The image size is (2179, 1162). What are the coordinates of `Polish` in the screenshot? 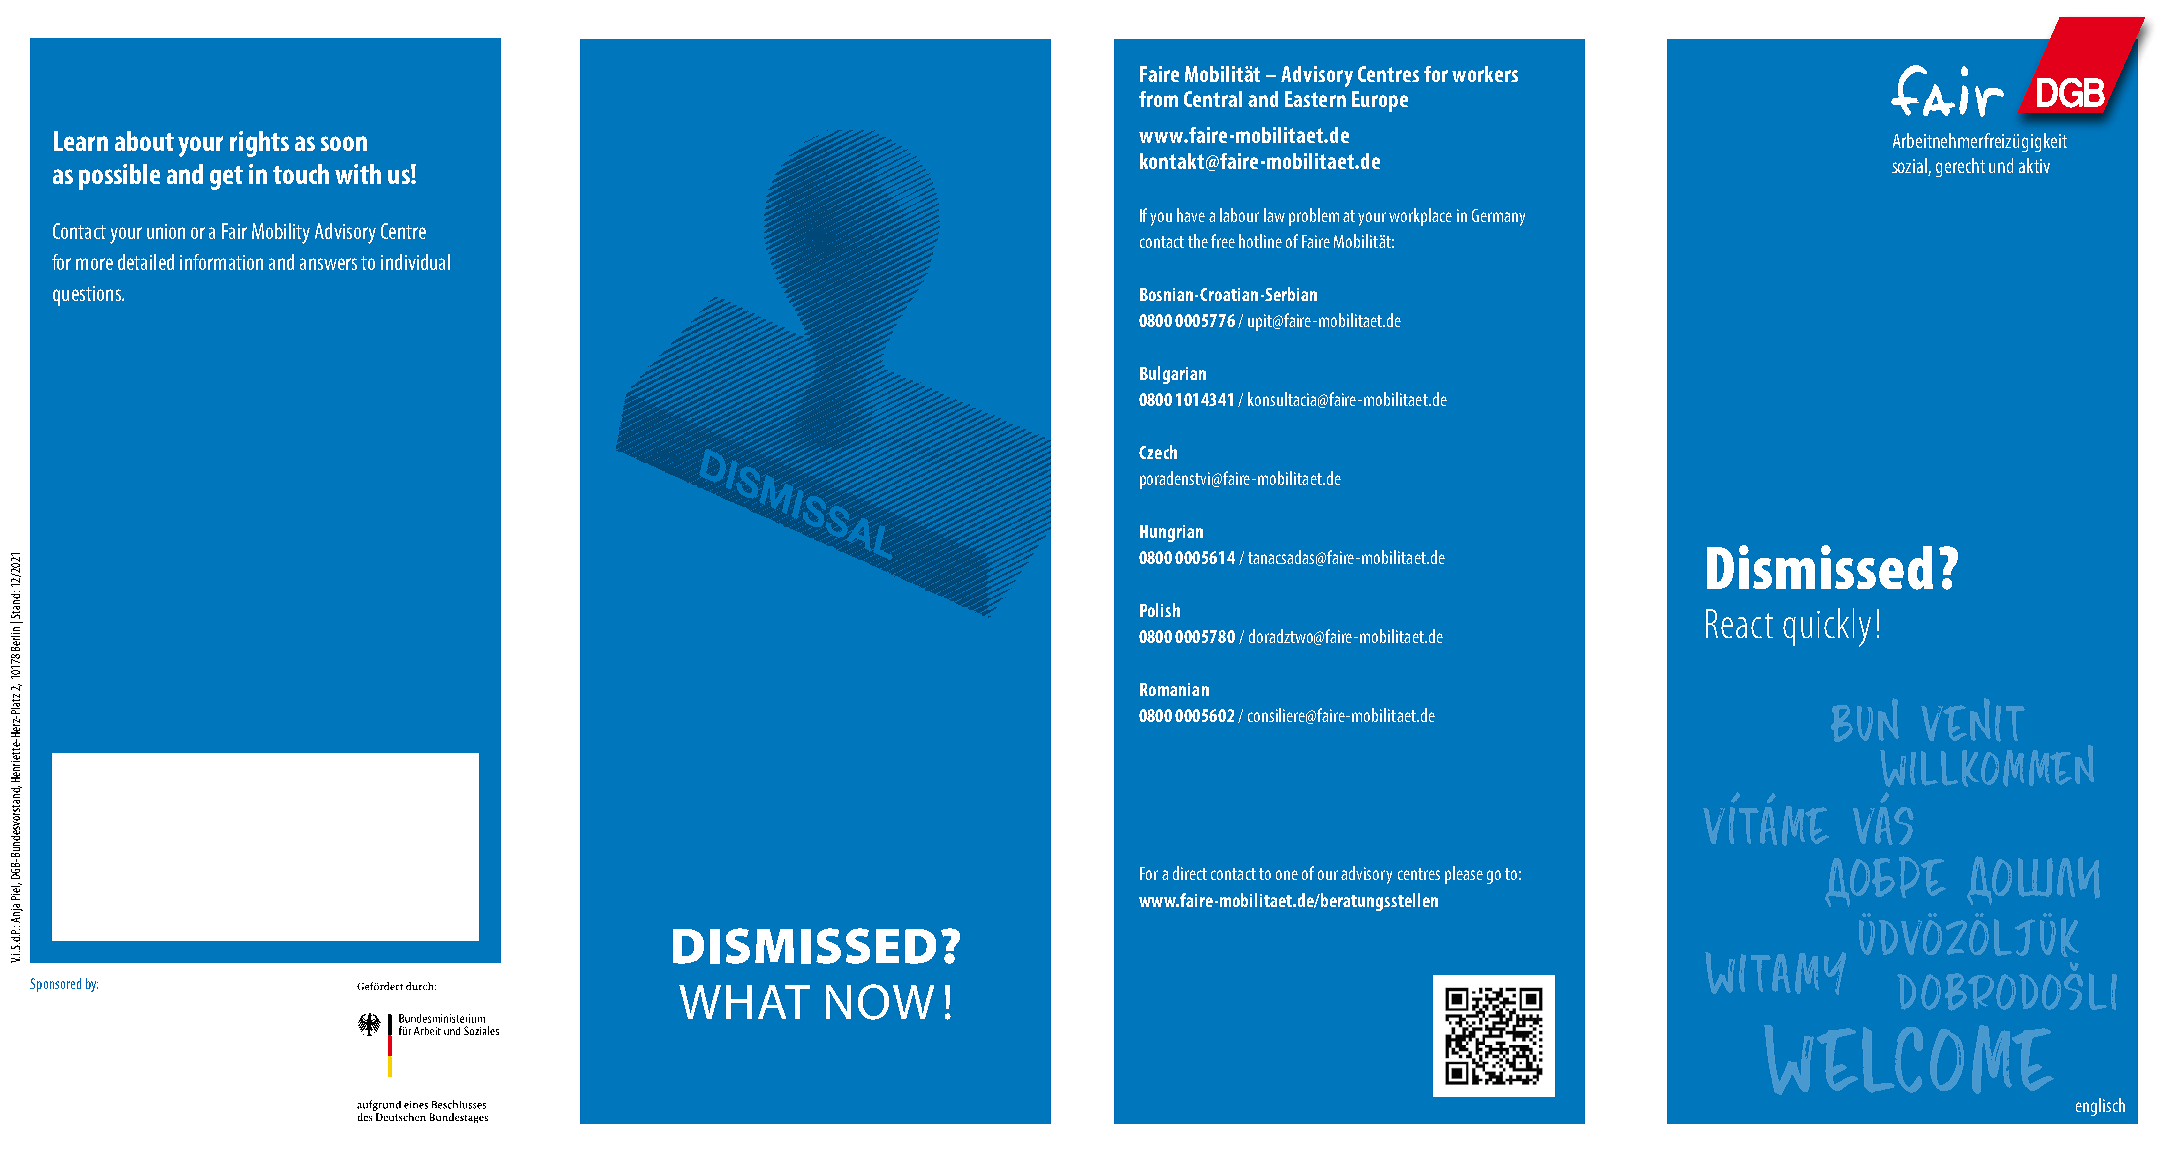 It's located at (1160, 610).
